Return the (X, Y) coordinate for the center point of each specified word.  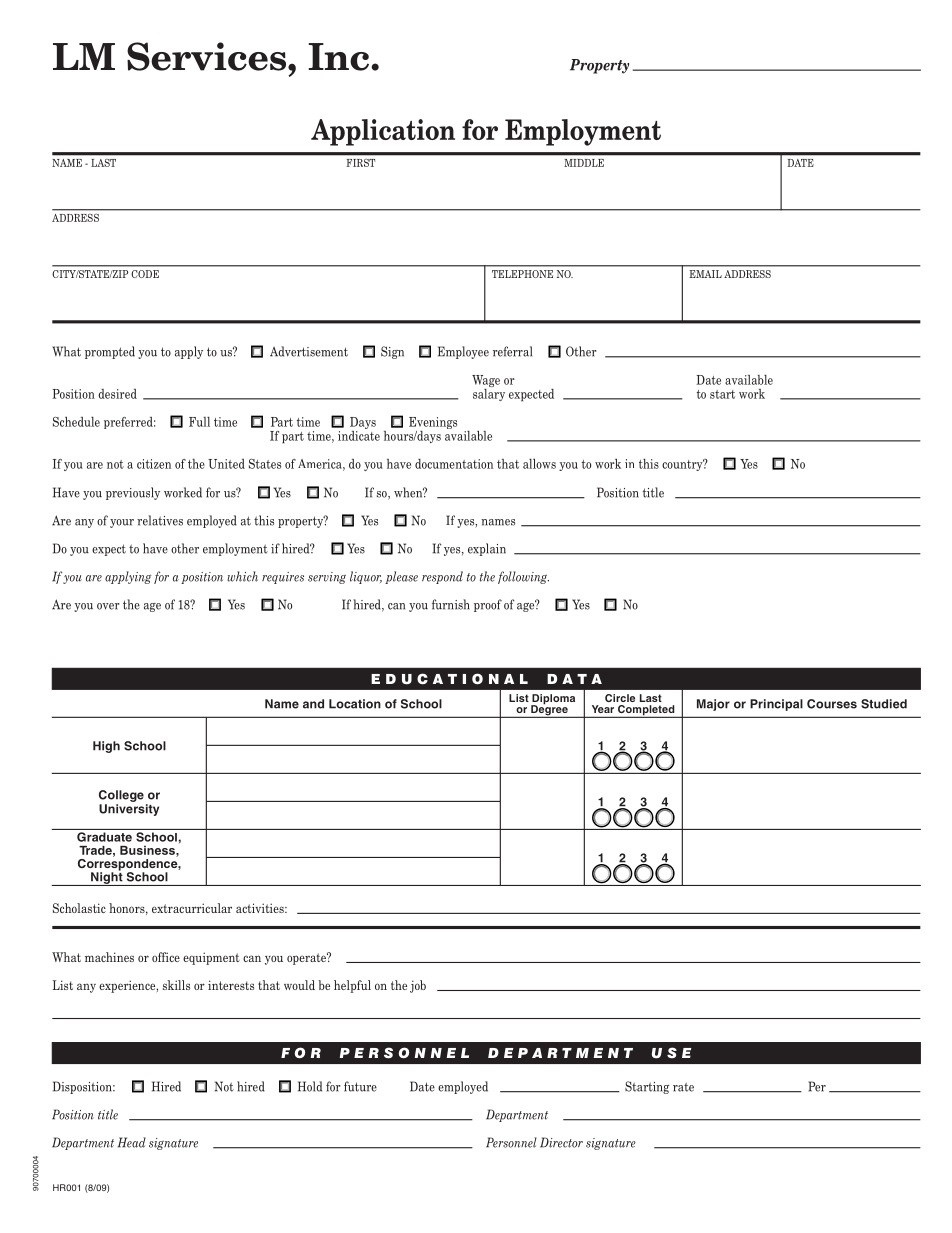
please (401, 577)
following (523, 577)
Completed (646, 711)
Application (383, 132)
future (360, 1086)
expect (109, 550)
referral (512, 351)
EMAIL (706, 274)
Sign (392, 352)
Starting (647, 1087)
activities (261, 908)
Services (208, 56)
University (129, 810)
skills (176, 985)
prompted (110, 352)
